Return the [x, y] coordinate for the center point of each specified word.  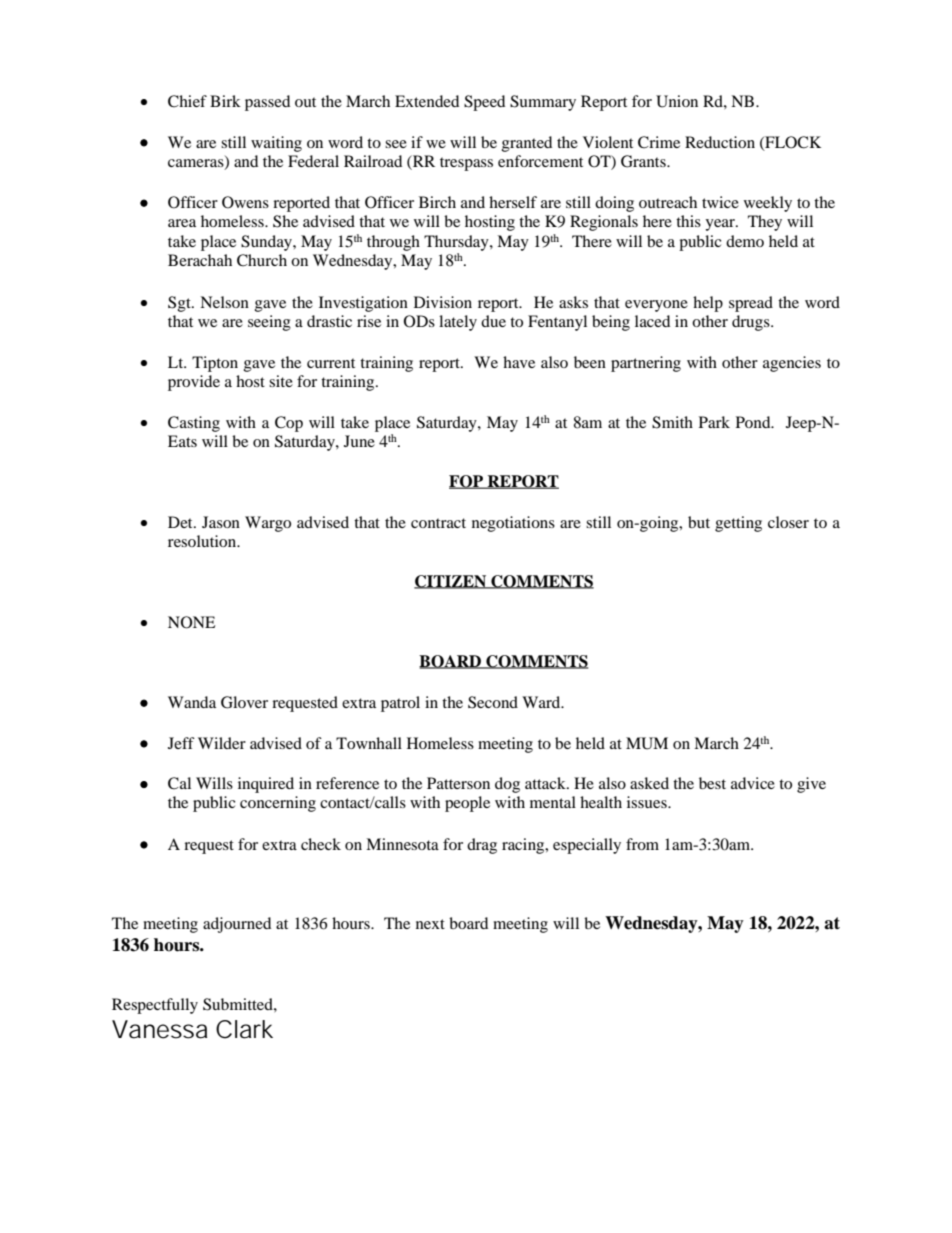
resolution [203, 541]
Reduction [720, 142]
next [430, 924]
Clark [244, 1029]
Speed [484, 103]
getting [738, 524]
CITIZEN [451, 582]
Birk [225, 101]
